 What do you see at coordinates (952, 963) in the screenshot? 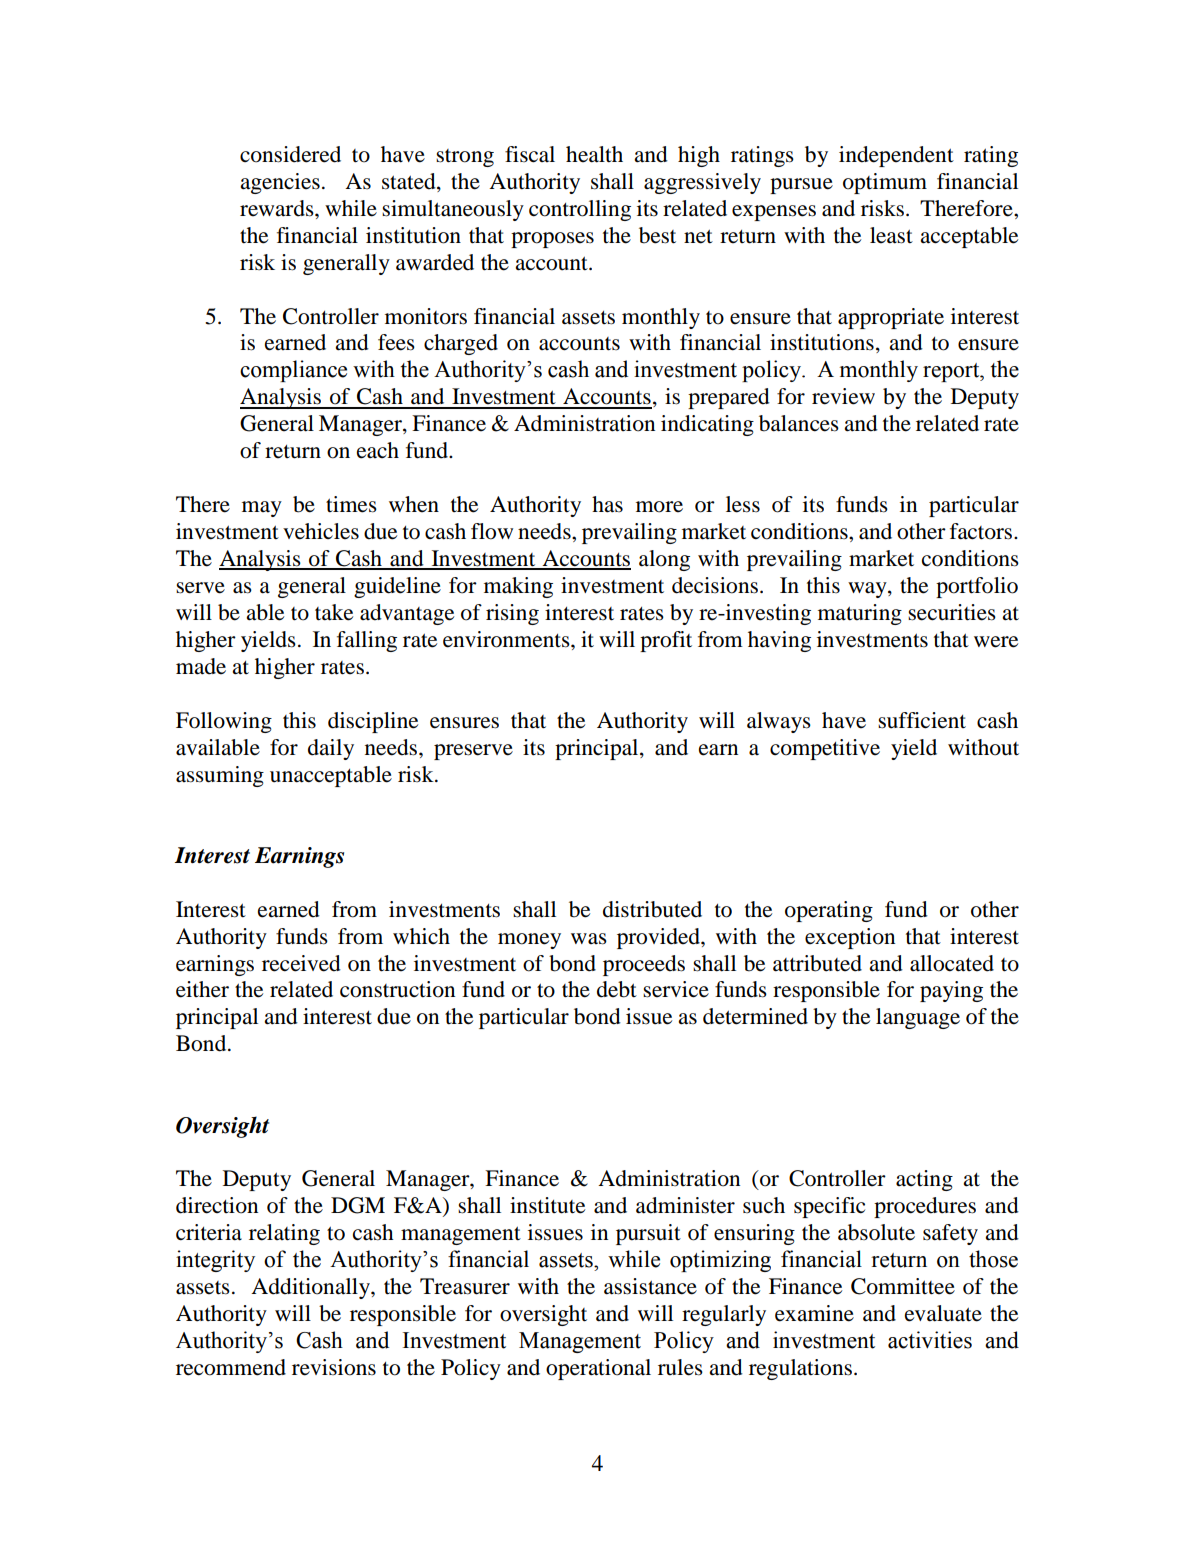
I see `allocated` at bounding box center [952, 963].
